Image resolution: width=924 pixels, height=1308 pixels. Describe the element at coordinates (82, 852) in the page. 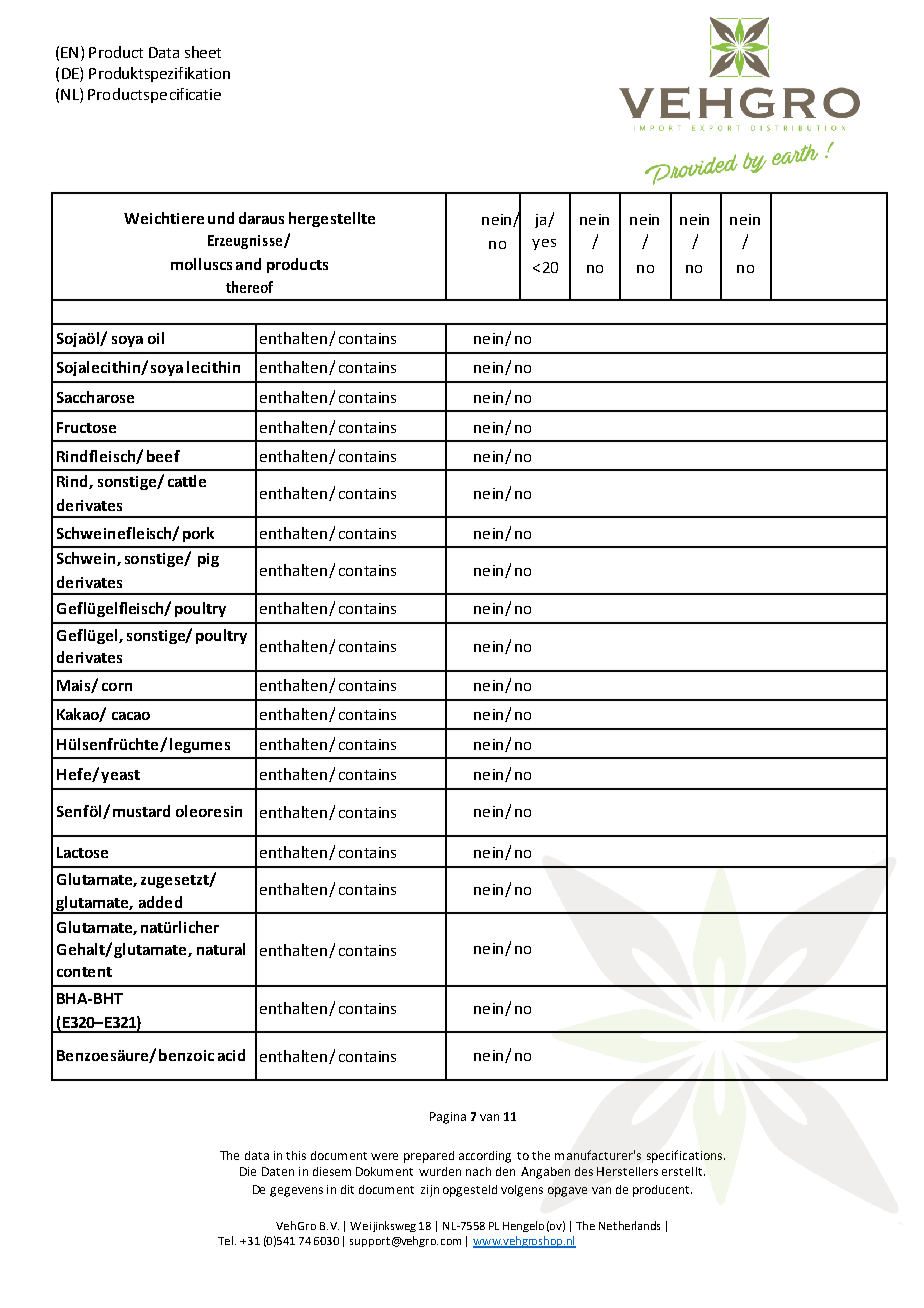

I see `Lactose` at that location.
